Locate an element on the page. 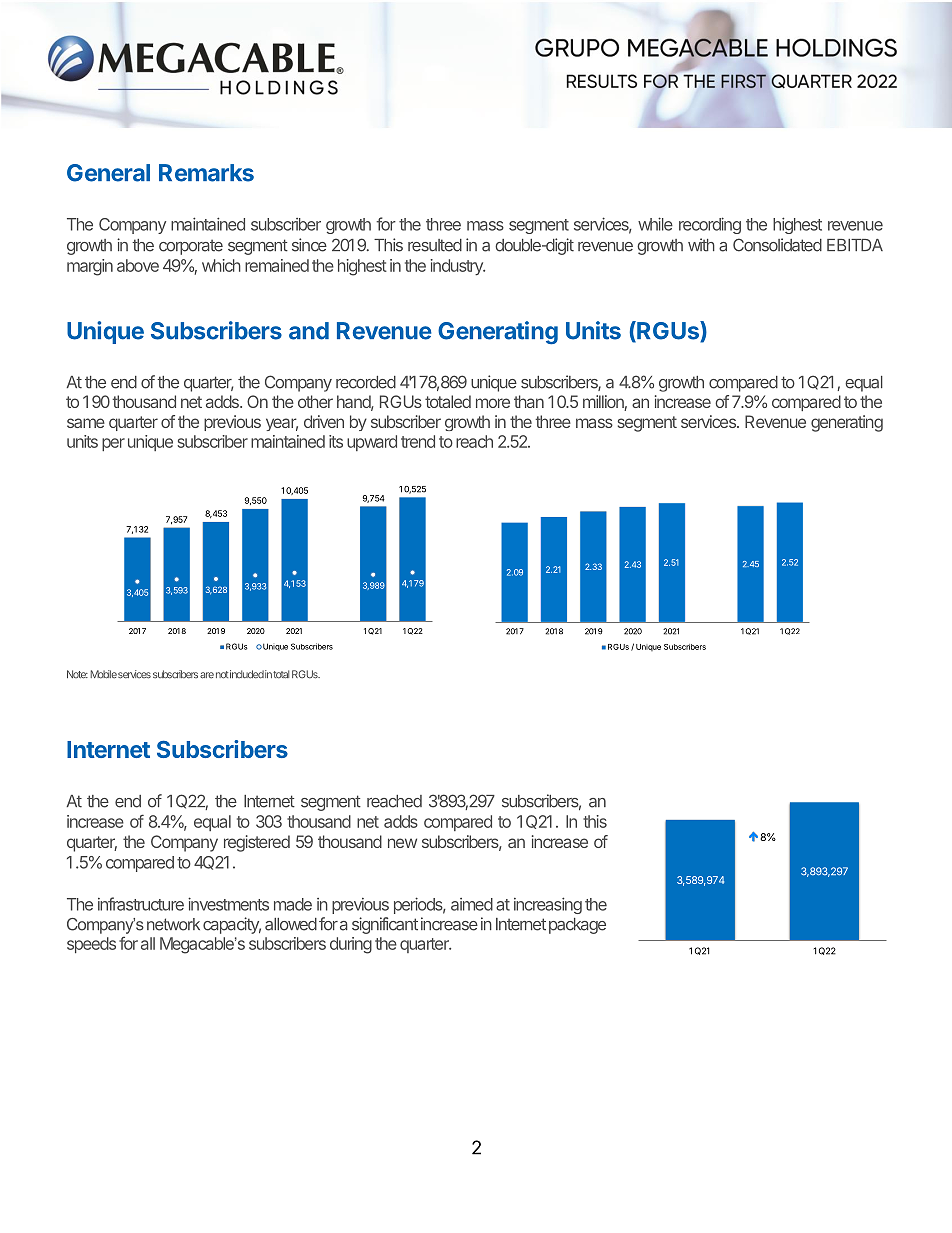  resulted is located at coordinates (435, 245).
